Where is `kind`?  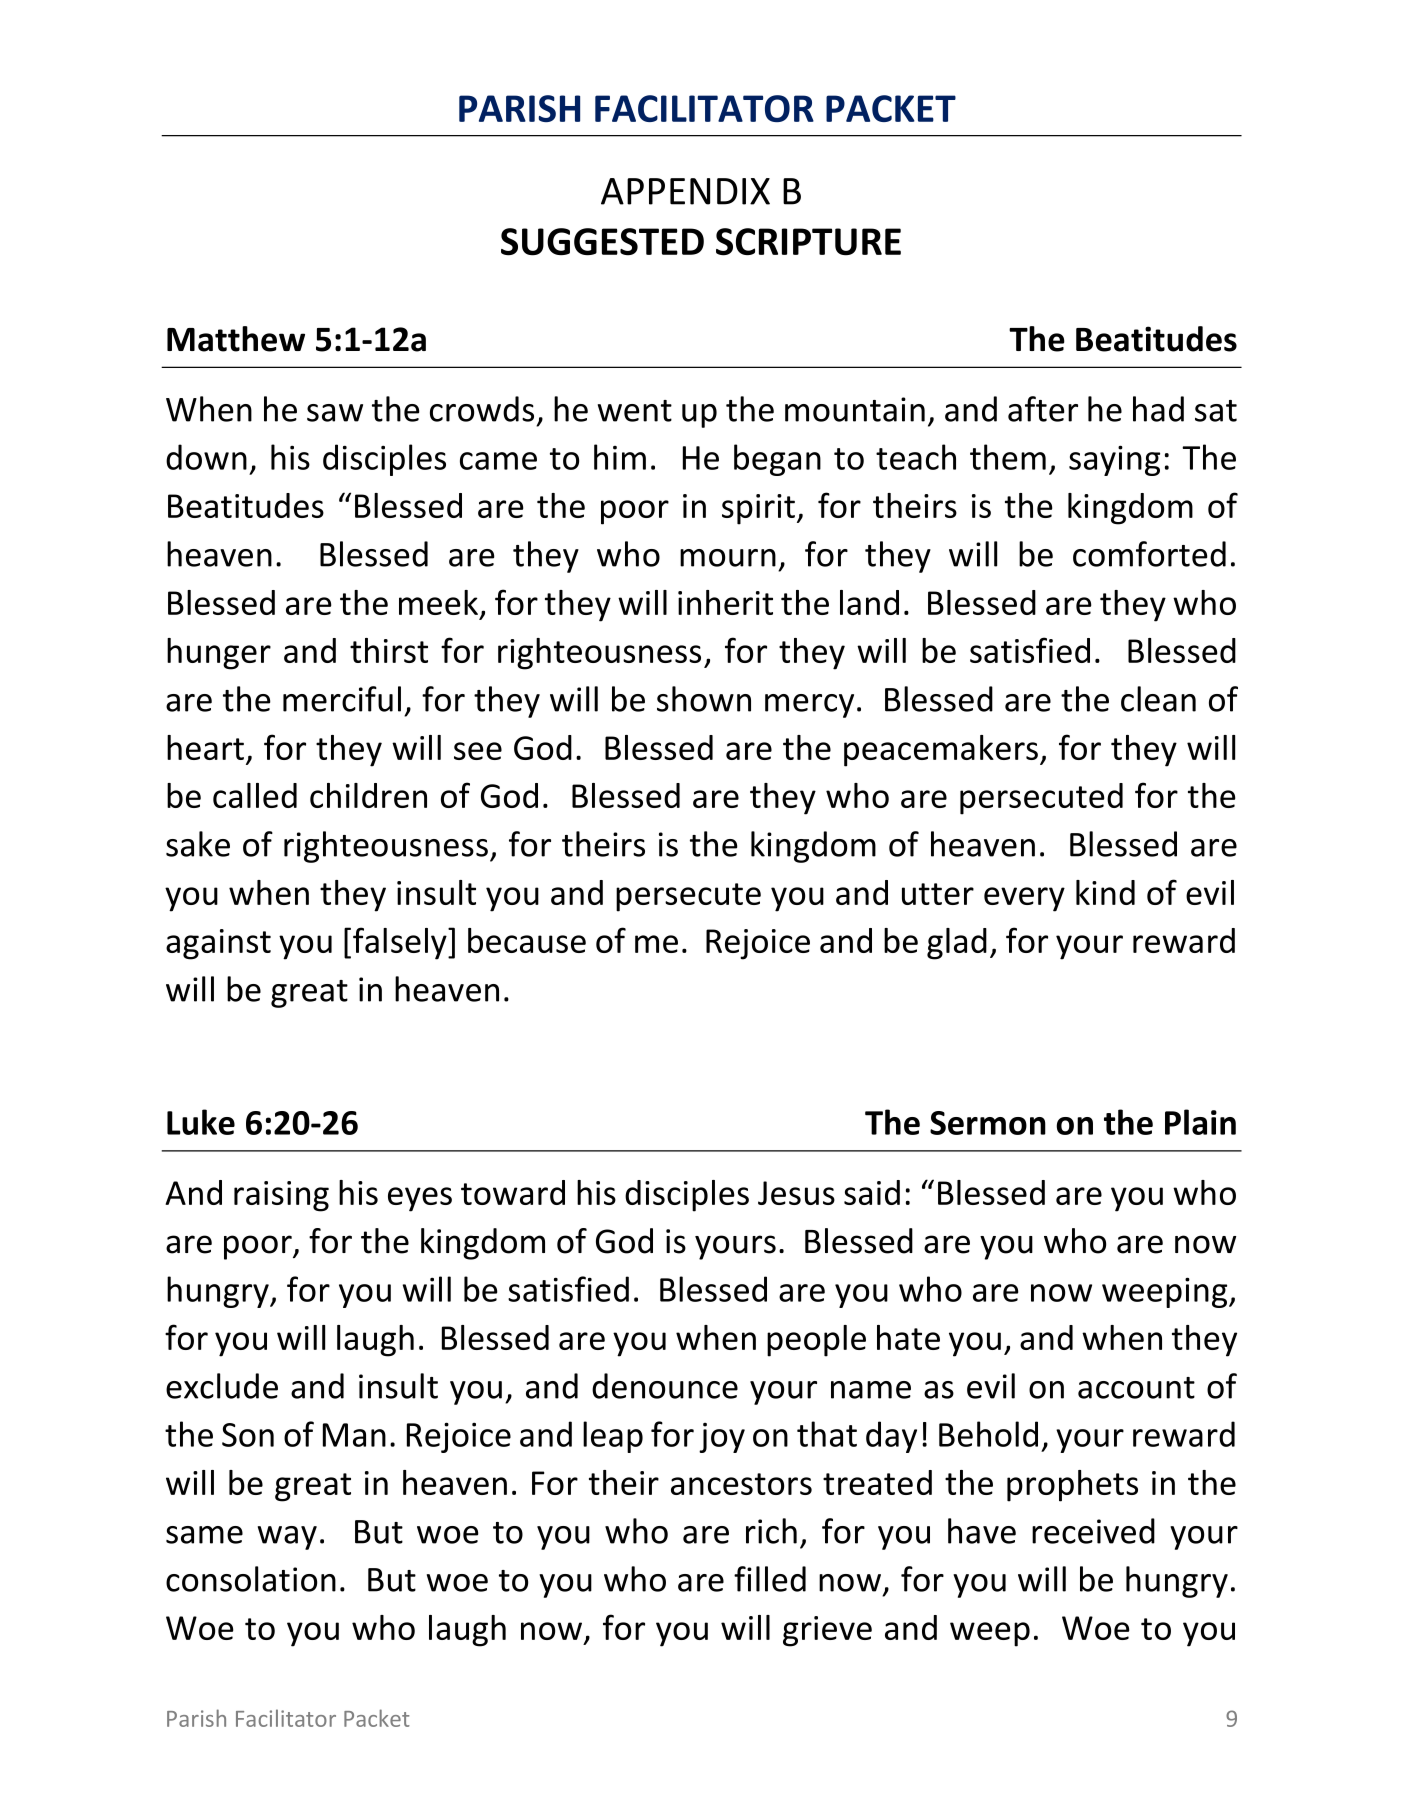
kind is located at coordinates (1105, 892).
